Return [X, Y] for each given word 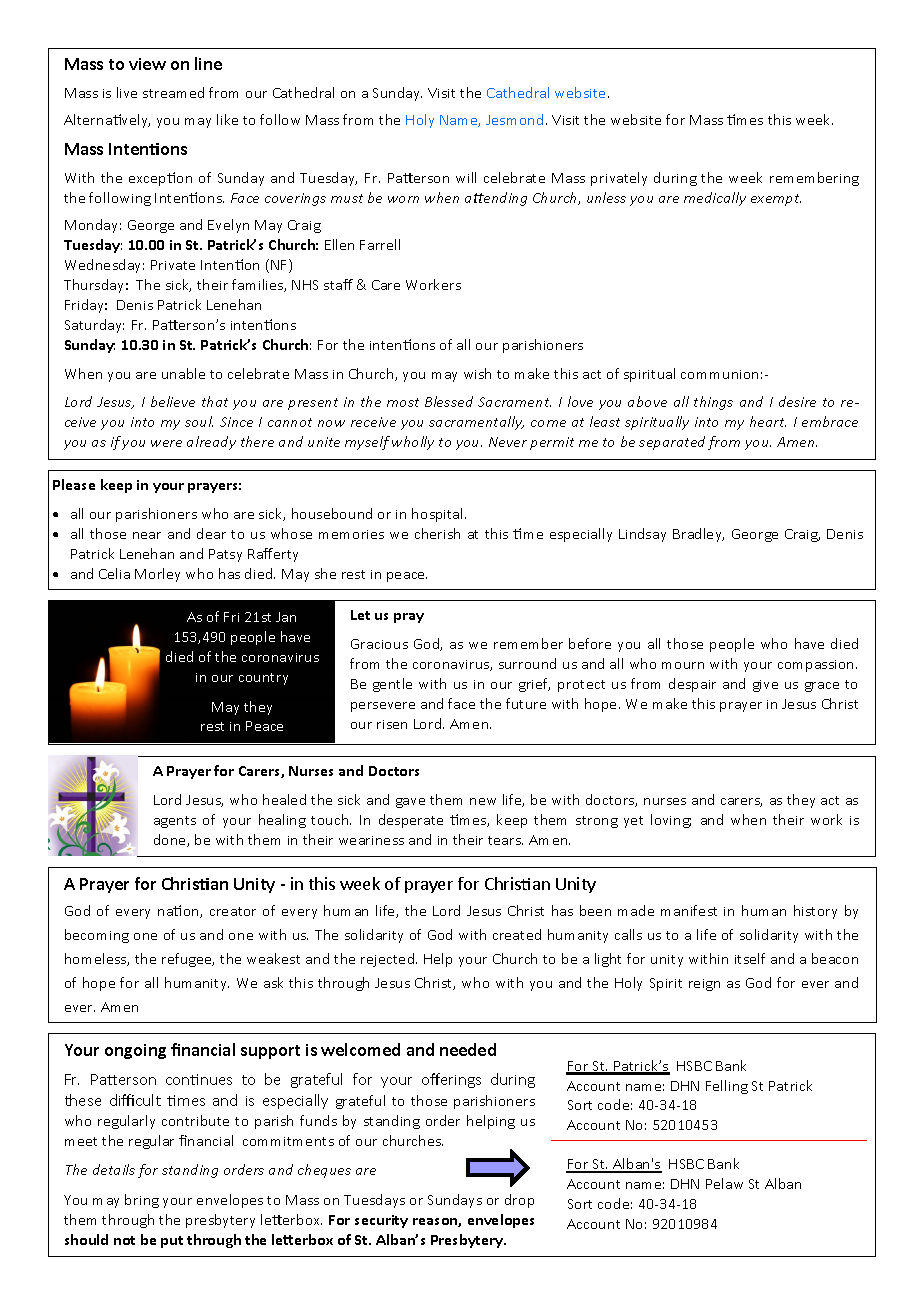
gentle [392, 685]
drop [519, 1201]
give [765, 686]
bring [142, 1201]
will [466, 177]
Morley [157, 575]
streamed [173, 92]
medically [715, 199]
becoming [97, 936]
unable [183, 373]
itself [750, 958]
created [517, 934]
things [713, 403]
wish [477, 373]
